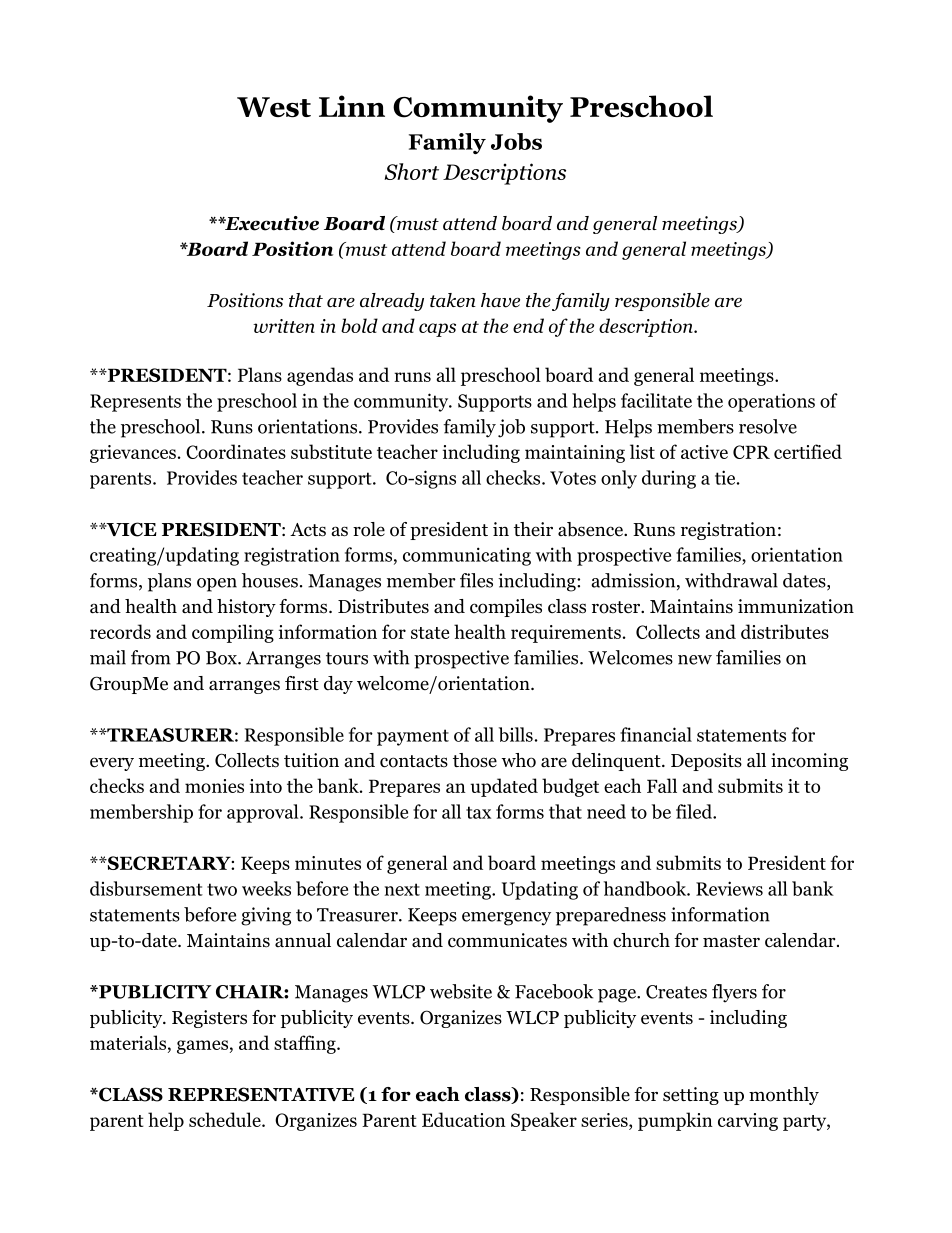 This image has height=1233, width=952. I want to click on compiles, so click(506, 608).
